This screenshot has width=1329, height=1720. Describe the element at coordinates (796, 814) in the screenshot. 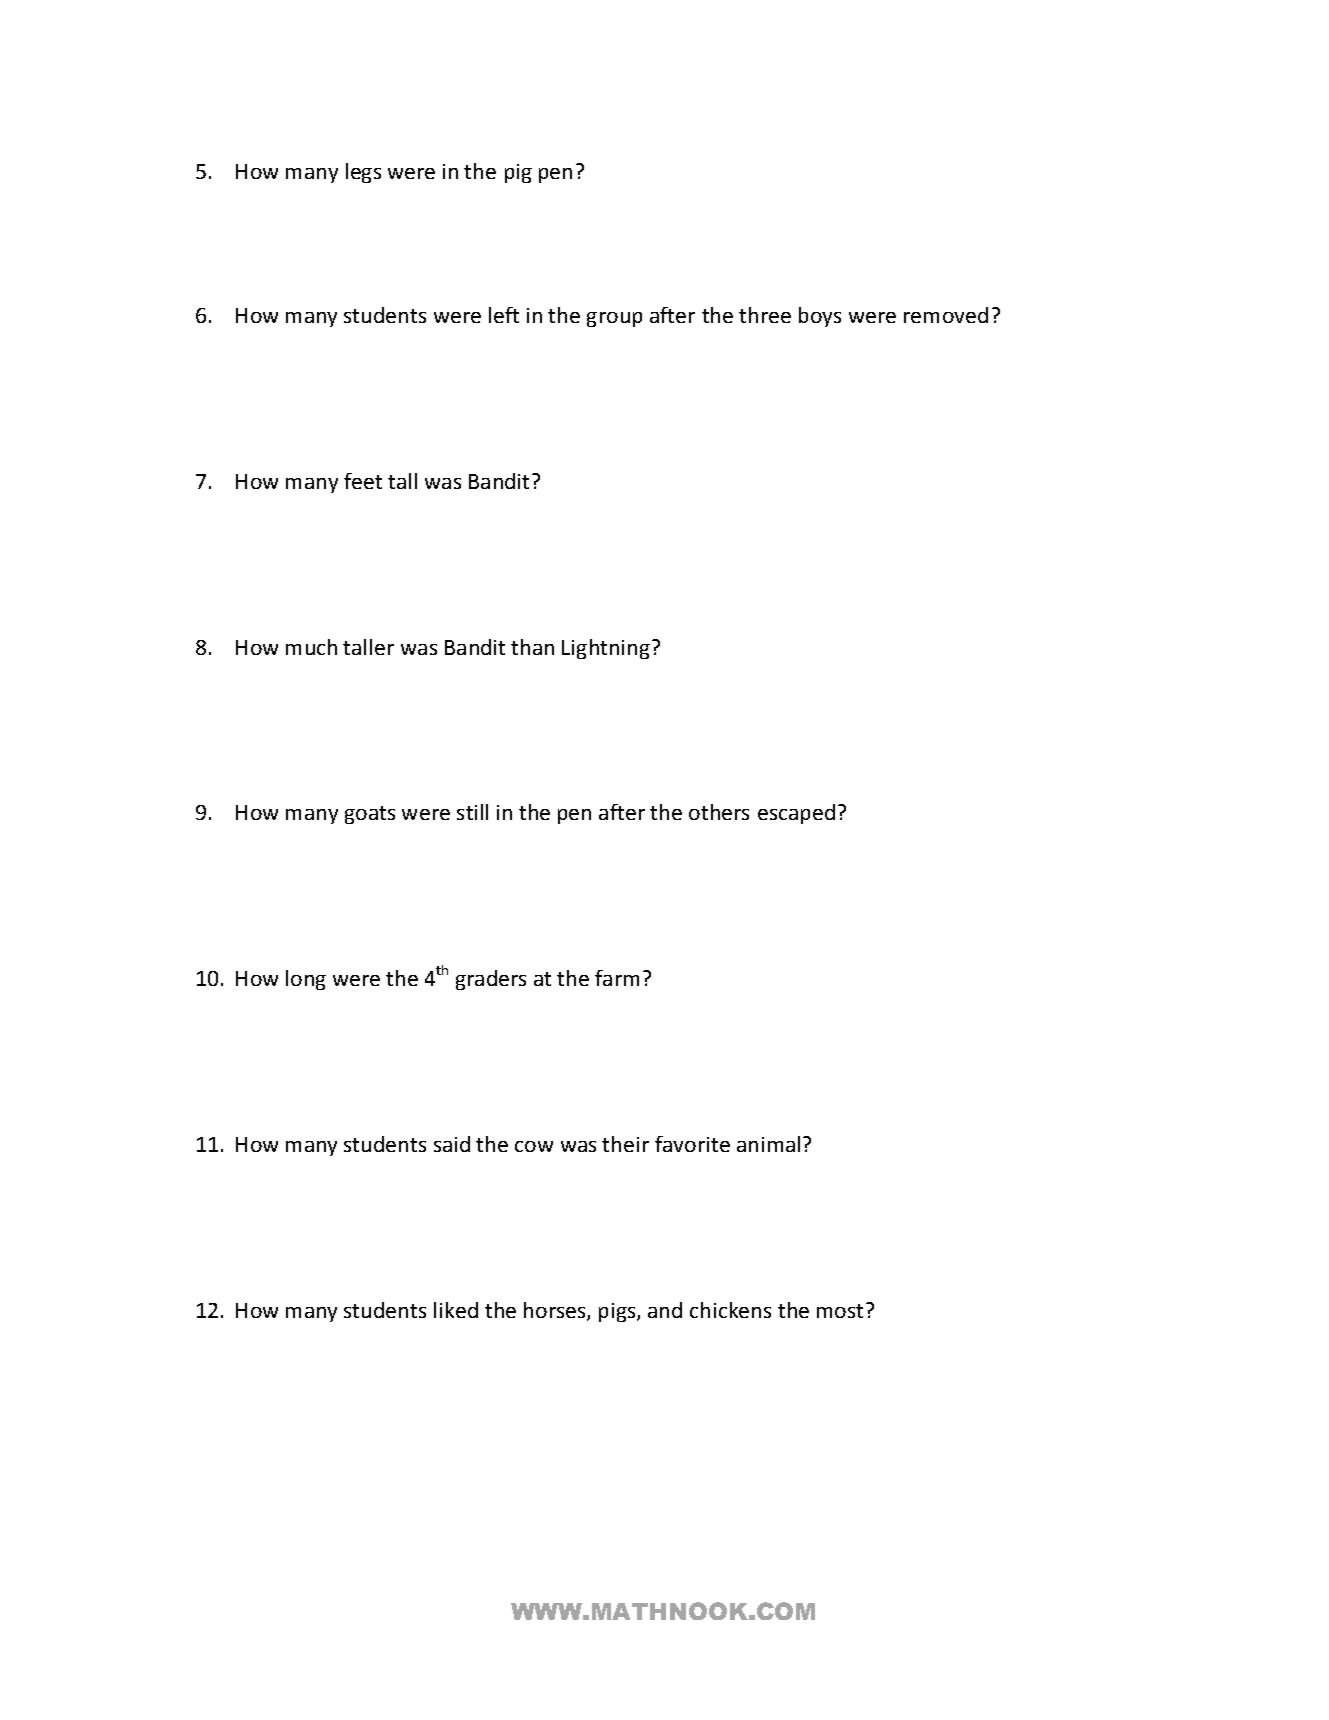

I see `escaped` at that location.
